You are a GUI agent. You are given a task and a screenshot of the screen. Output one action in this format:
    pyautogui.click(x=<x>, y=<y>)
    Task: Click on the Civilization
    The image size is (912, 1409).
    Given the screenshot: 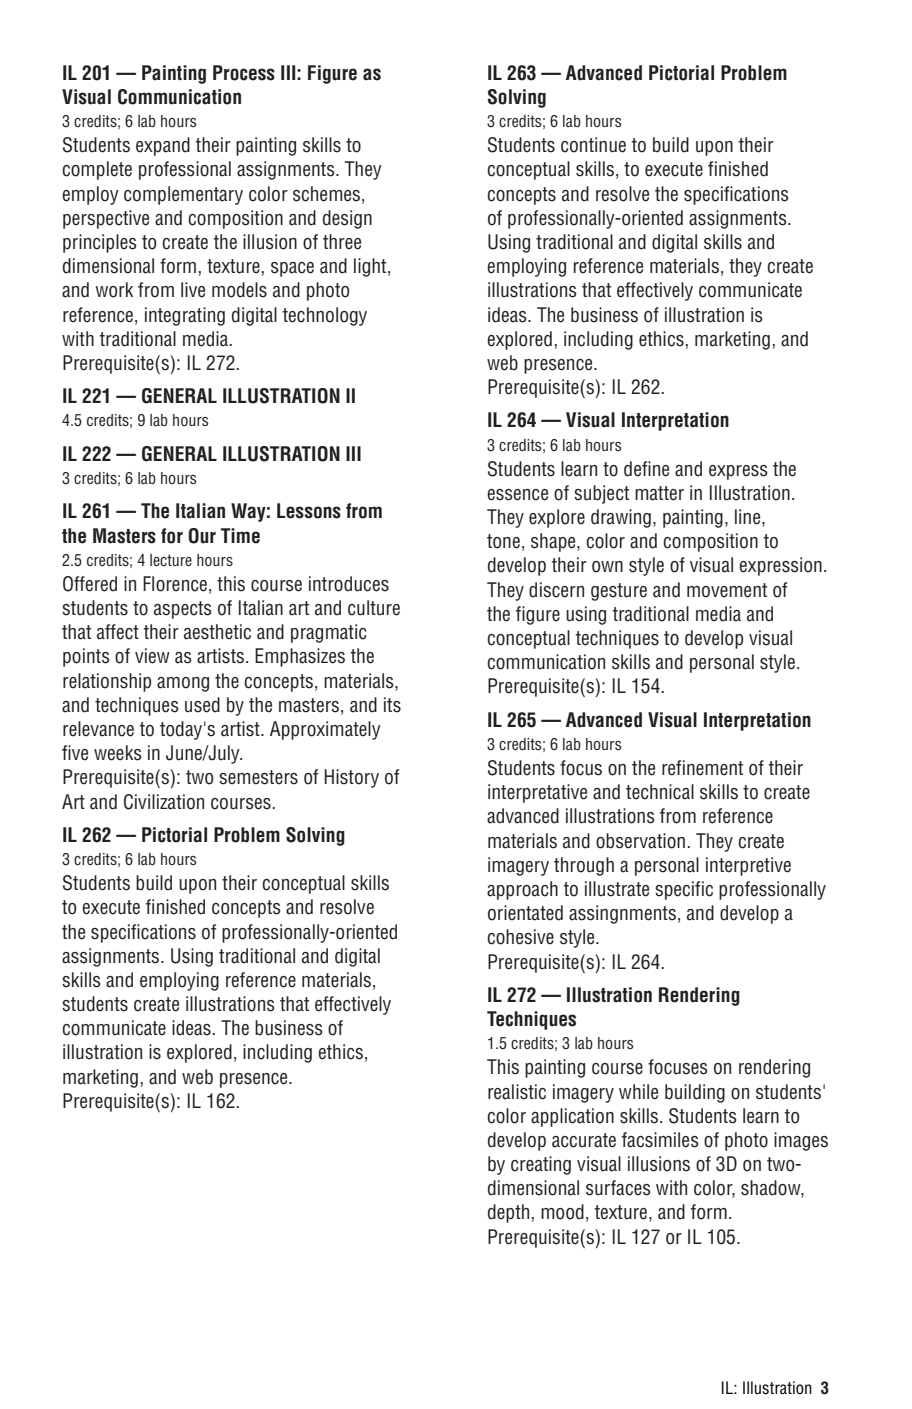 What is the action you would take?
    pyautogui.click(x=164, y=802)
